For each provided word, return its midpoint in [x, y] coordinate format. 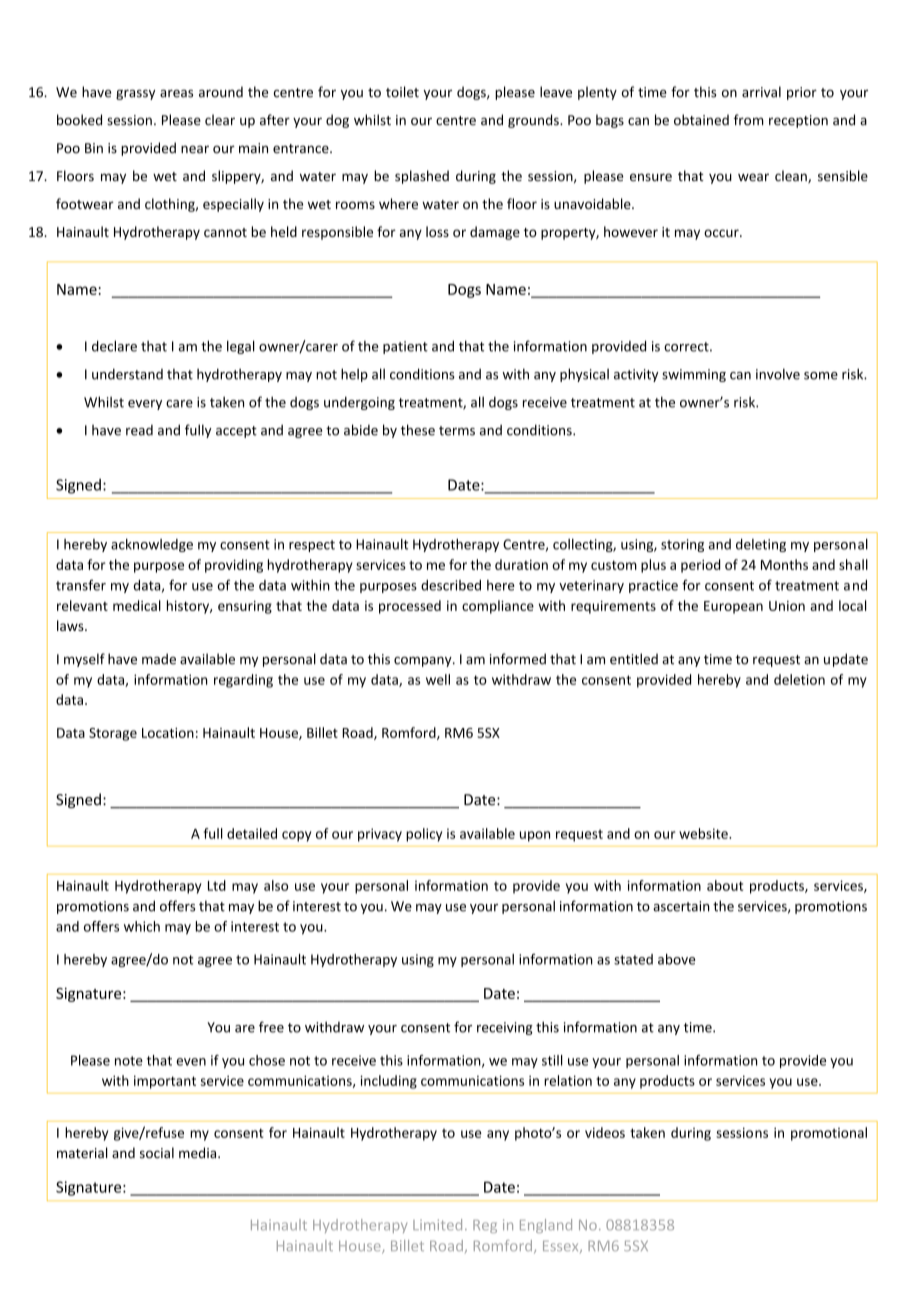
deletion [799, 679]
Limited [437, 1225]
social [157, 1153]
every [145, 405]
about [725, 885]
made [159, 659]
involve [778, 374]
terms [457, 431]
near [195, 149]
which [142, 926]
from [749, 120]
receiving [505, 1028]
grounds [534, 121]
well [438, 679]
